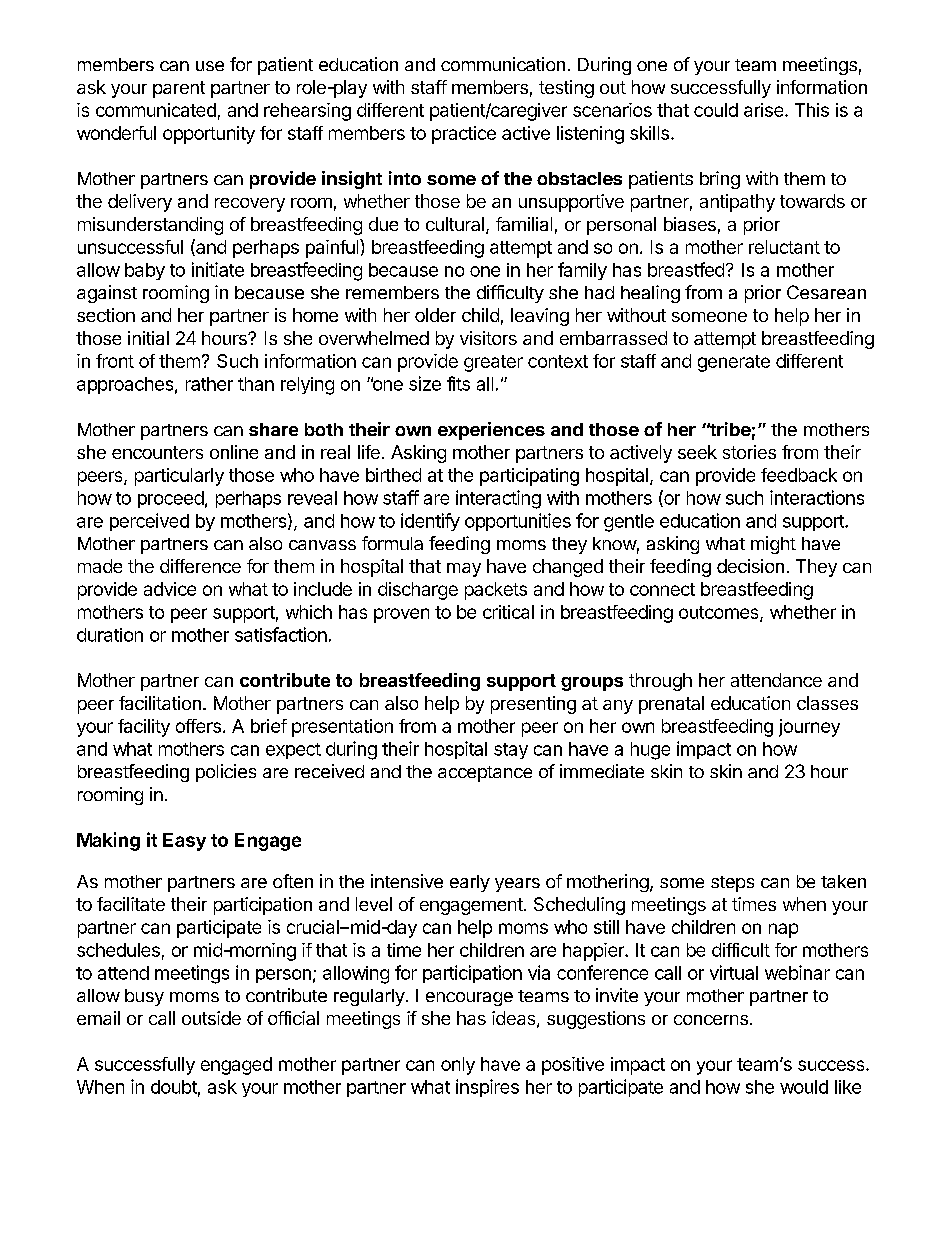  Describe the element at coordinates (200, 566) in the image. I see `difference` at that location.
